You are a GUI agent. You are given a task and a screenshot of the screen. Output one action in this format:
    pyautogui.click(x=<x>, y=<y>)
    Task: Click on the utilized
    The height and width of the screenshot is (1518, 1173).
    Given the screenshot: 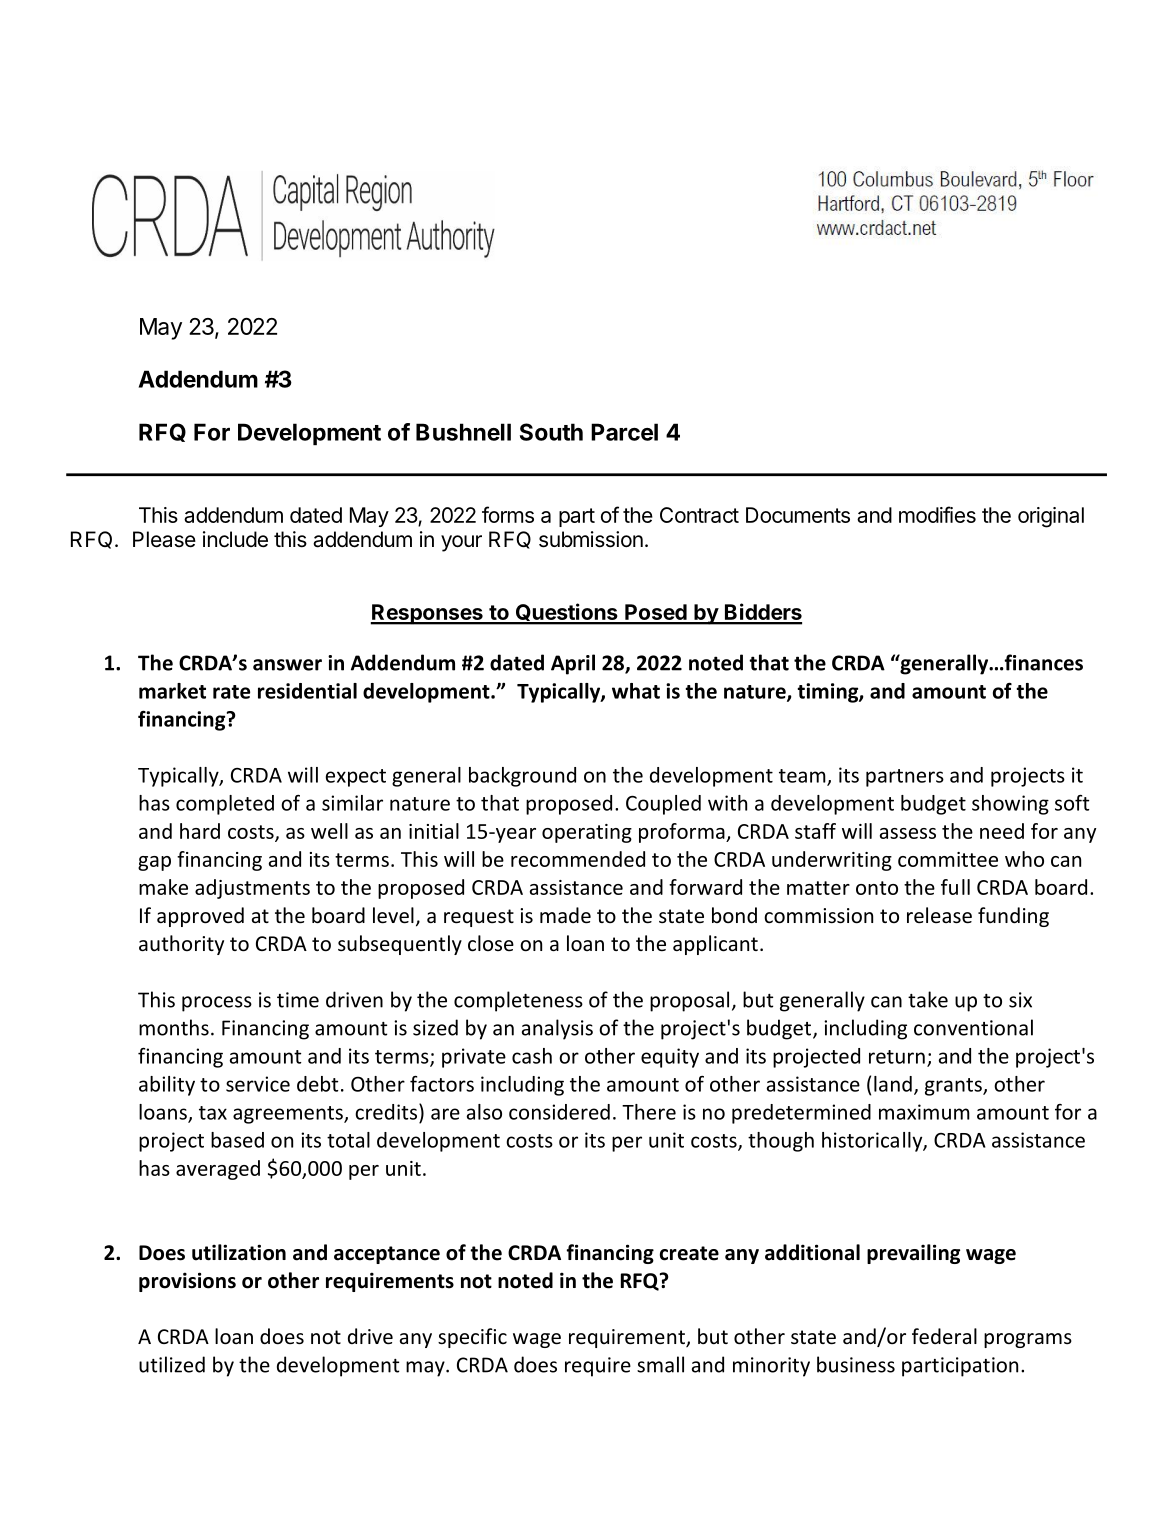 What is the action you would take?
    pyautogui.click(x=172, y=1364)
